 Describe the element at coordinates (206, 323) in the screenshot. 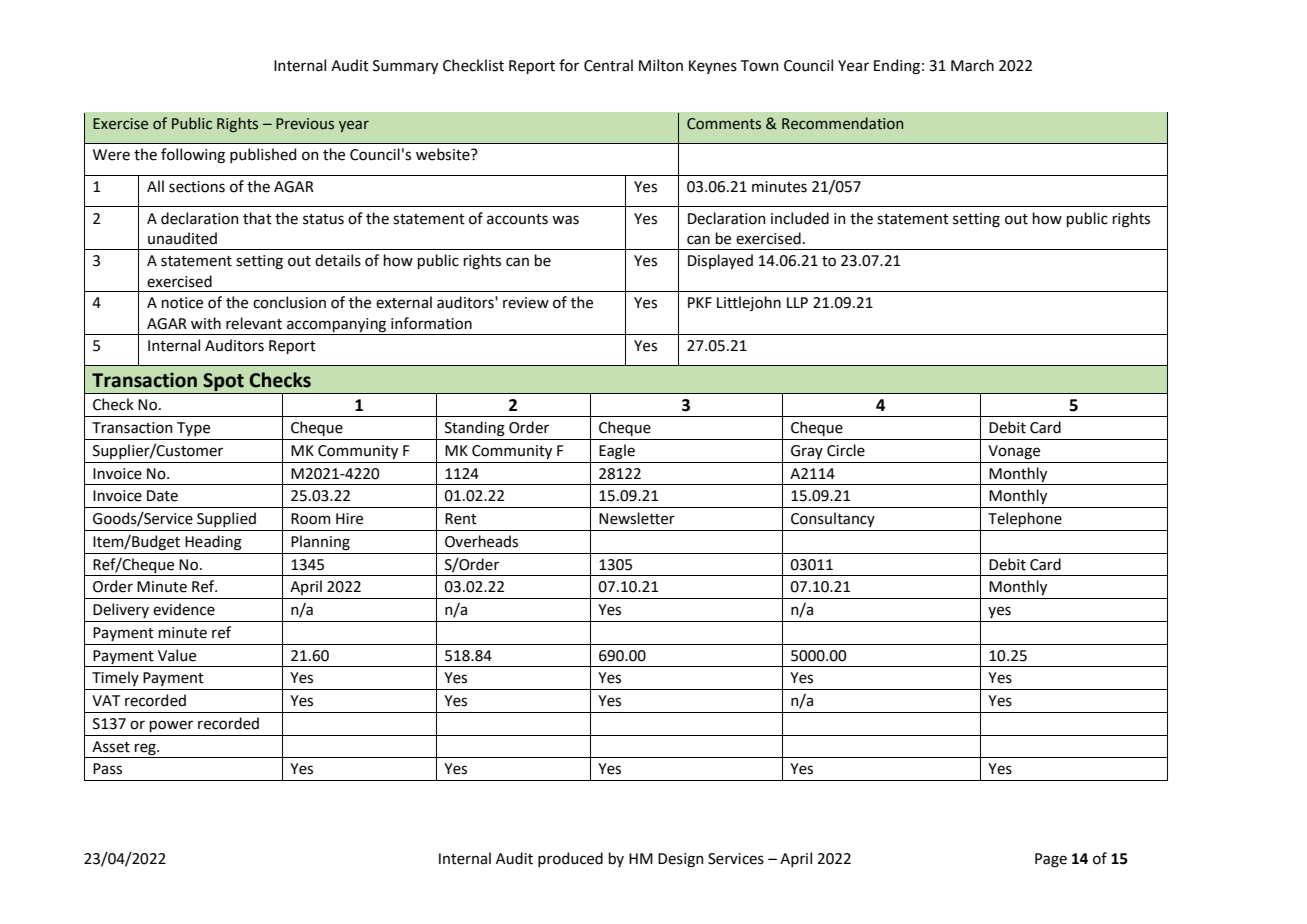

I see `with` at that location.
